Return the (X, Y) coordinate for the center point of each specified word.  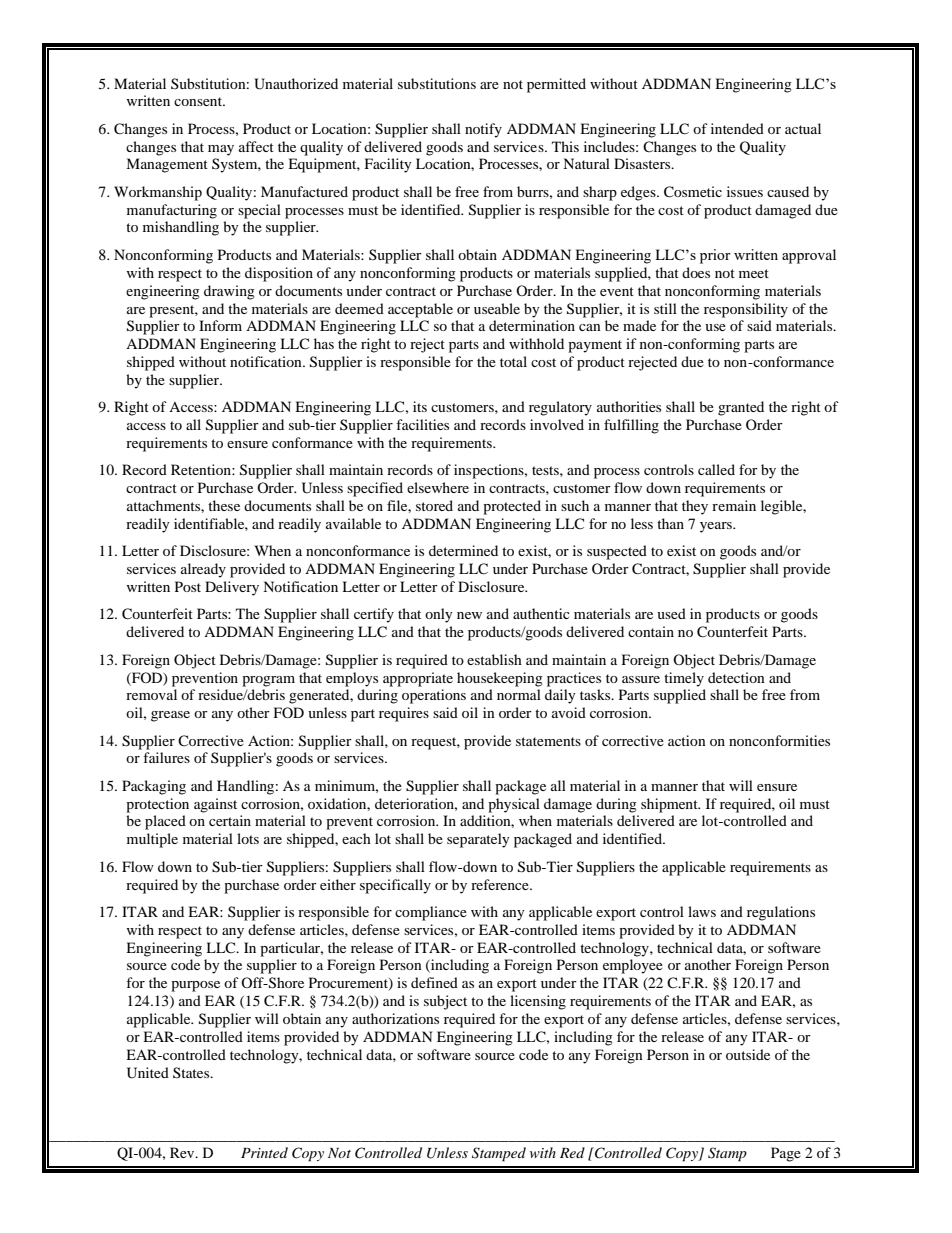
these (224, 505)
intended (737, 128)
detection (736, 677)
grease (170, 716)
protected (512, 507)
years (717, 527)
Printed (264, 1152)
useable (497, 308)
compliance (431, 913)
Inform (220, 325)
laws (702, 911)
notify (483, 130)
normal (519, 694)
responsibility (746, 310)
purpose (195, 986)
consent (199, 101)
